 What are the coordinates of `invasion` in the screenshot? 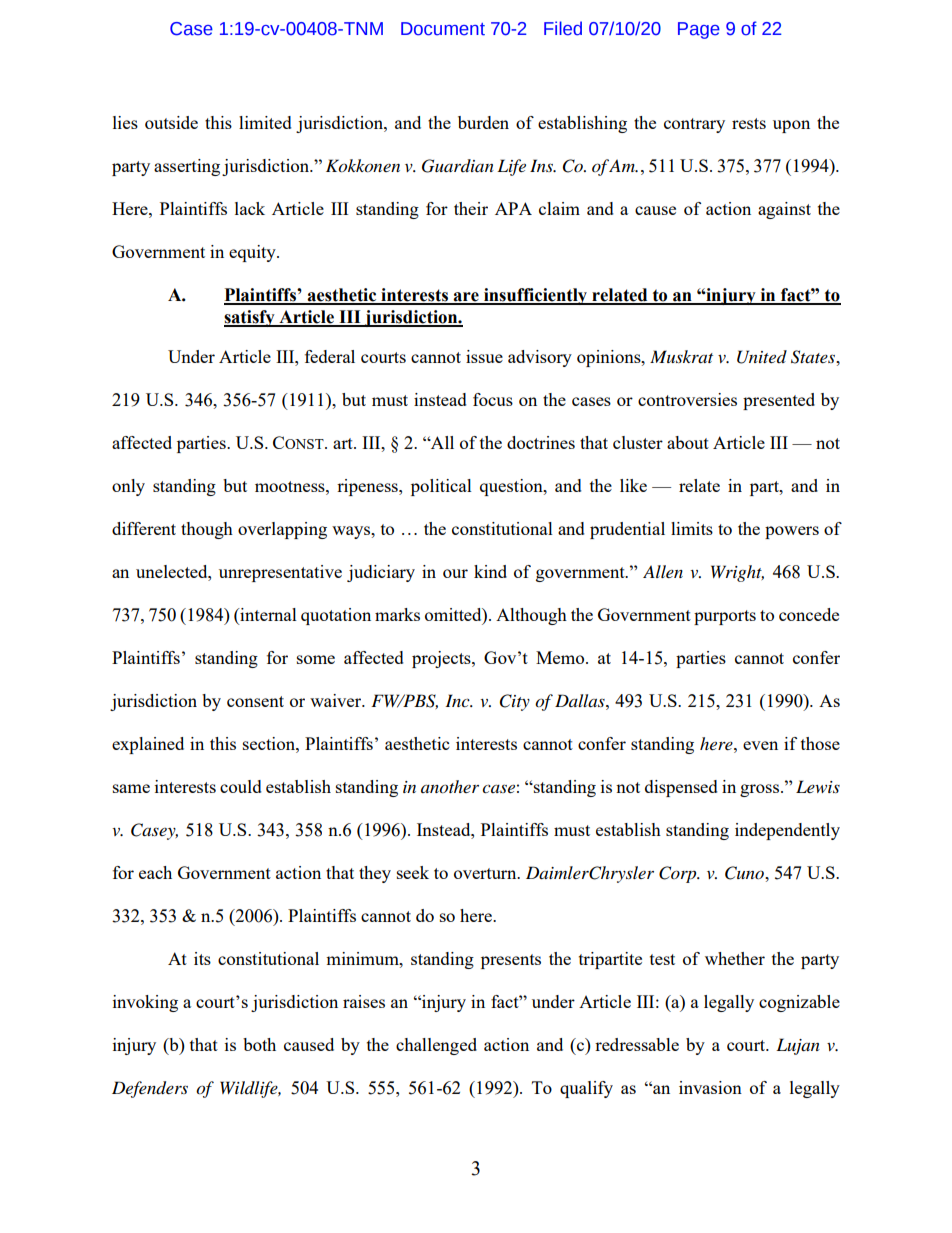 It's located at (710, 1087).
